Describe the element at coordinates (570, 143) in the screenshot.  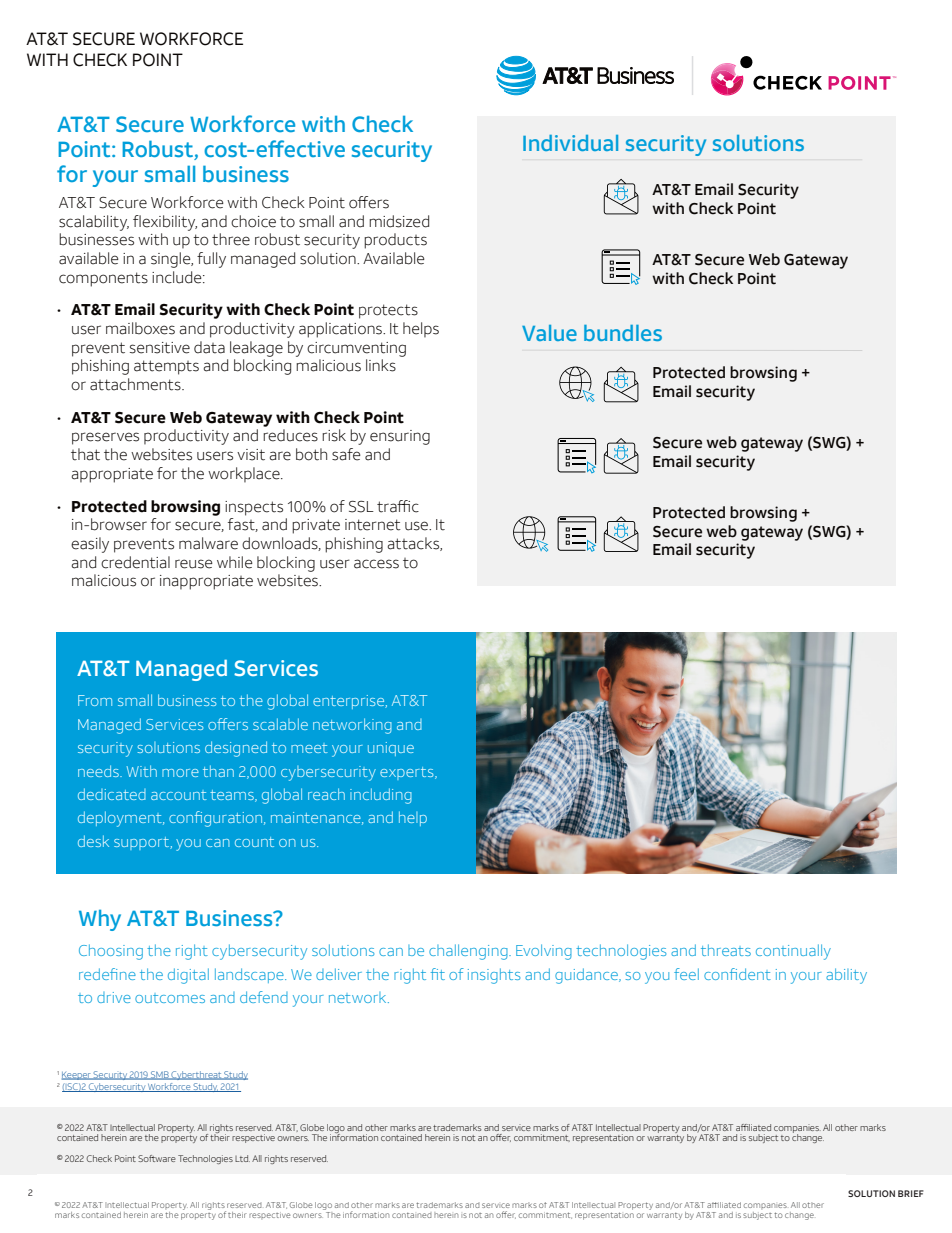
I see `Individual` at that location.
